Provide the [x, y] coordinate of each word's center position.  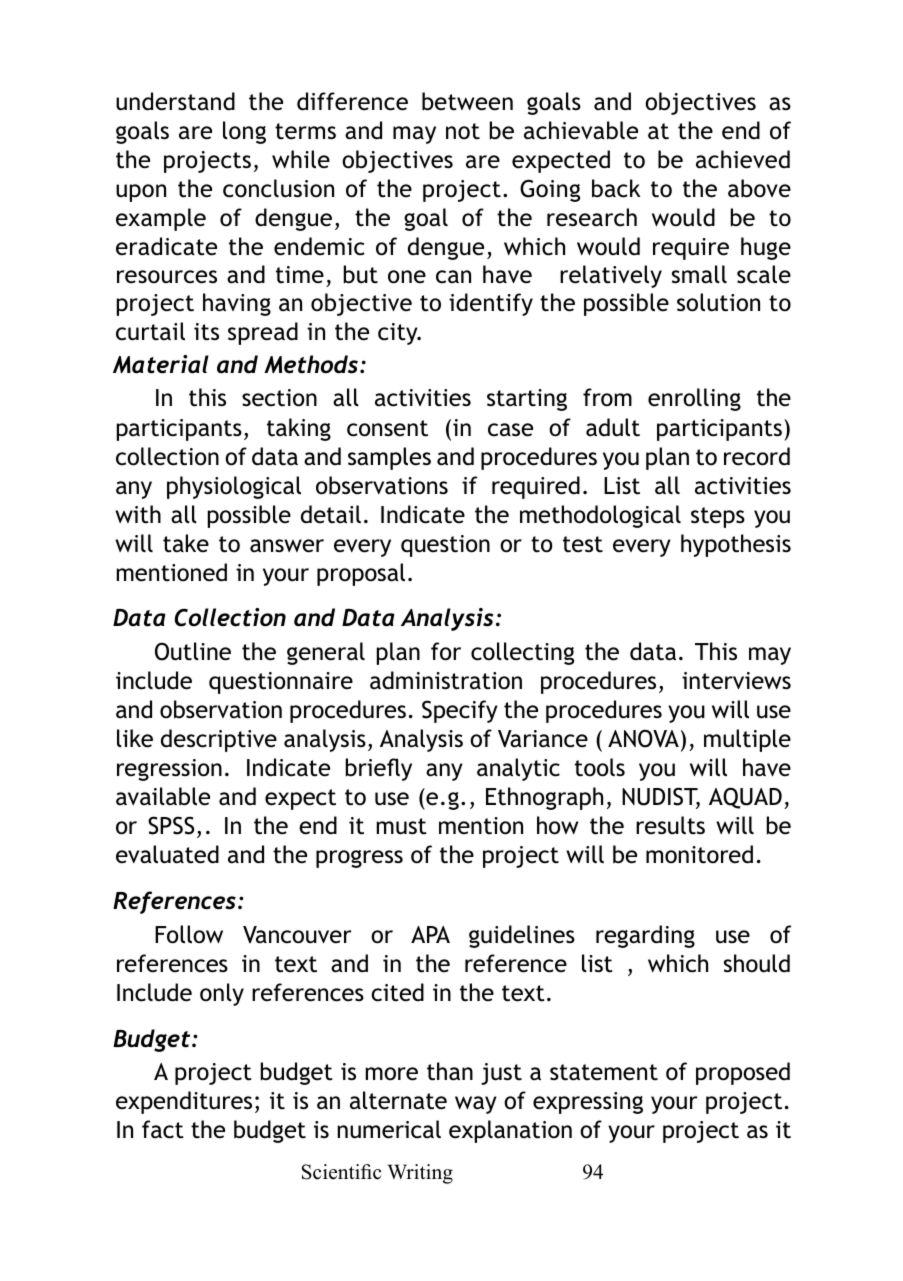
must [402, 826]
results [670, 825]
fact [163, 1129]
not [463, 131]
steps [718, 517]
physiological [234, 487]
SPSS [171, 825]
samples [389, 458]
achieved [743, 159]
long [244, 132]
